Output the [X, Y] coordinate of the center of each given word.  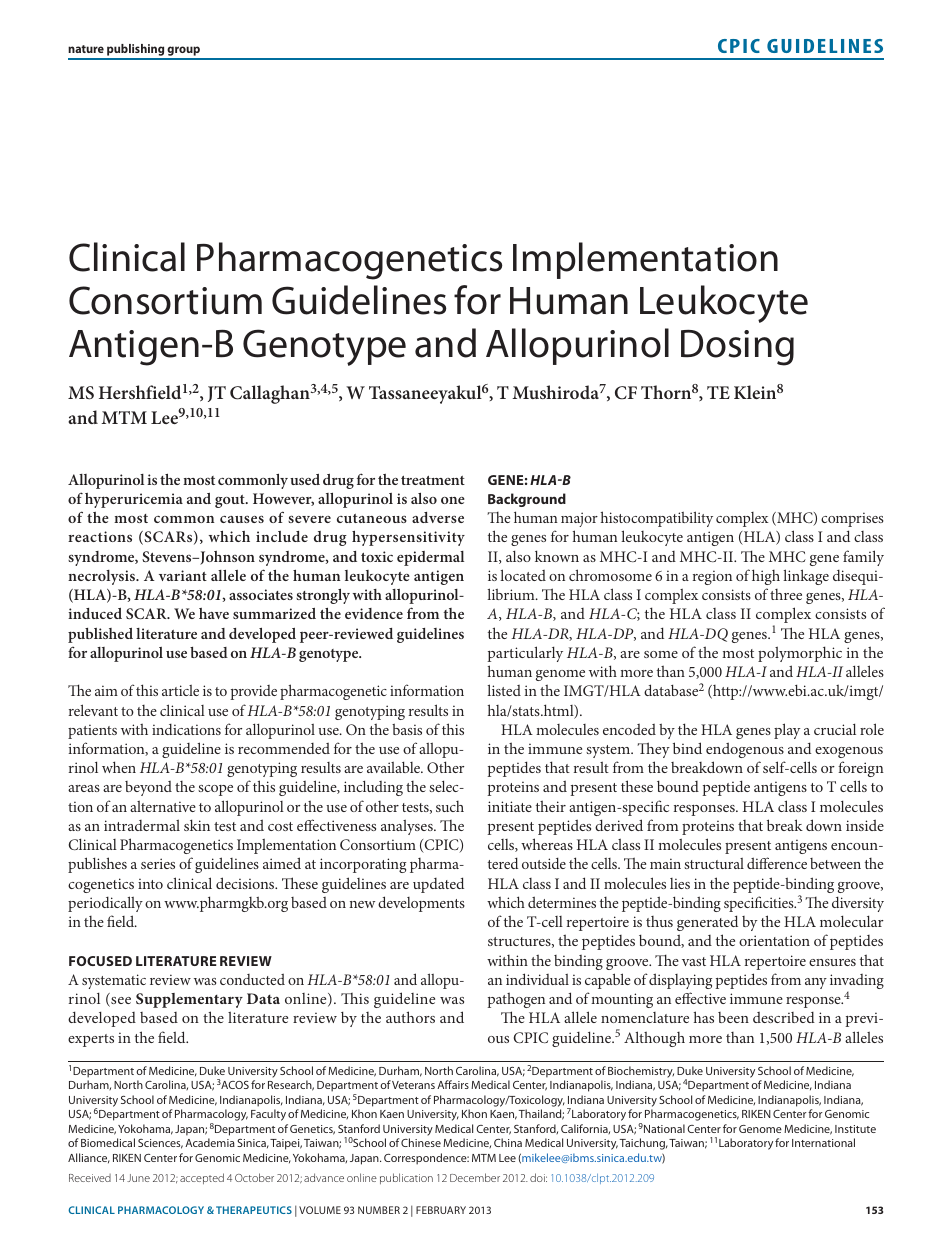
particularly [525, 654]
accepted [202, 1178]
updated [438, 885]
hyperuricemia [134, 500]
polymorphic [800, 654]
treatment [433, 480]
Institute [855, 1129]
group [184, 52]
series [158, 863]
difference [777, 863]
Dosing [737, 348]
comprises [852, 519]
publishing [136, 51]
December [475, 1177]
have [214, 613]
